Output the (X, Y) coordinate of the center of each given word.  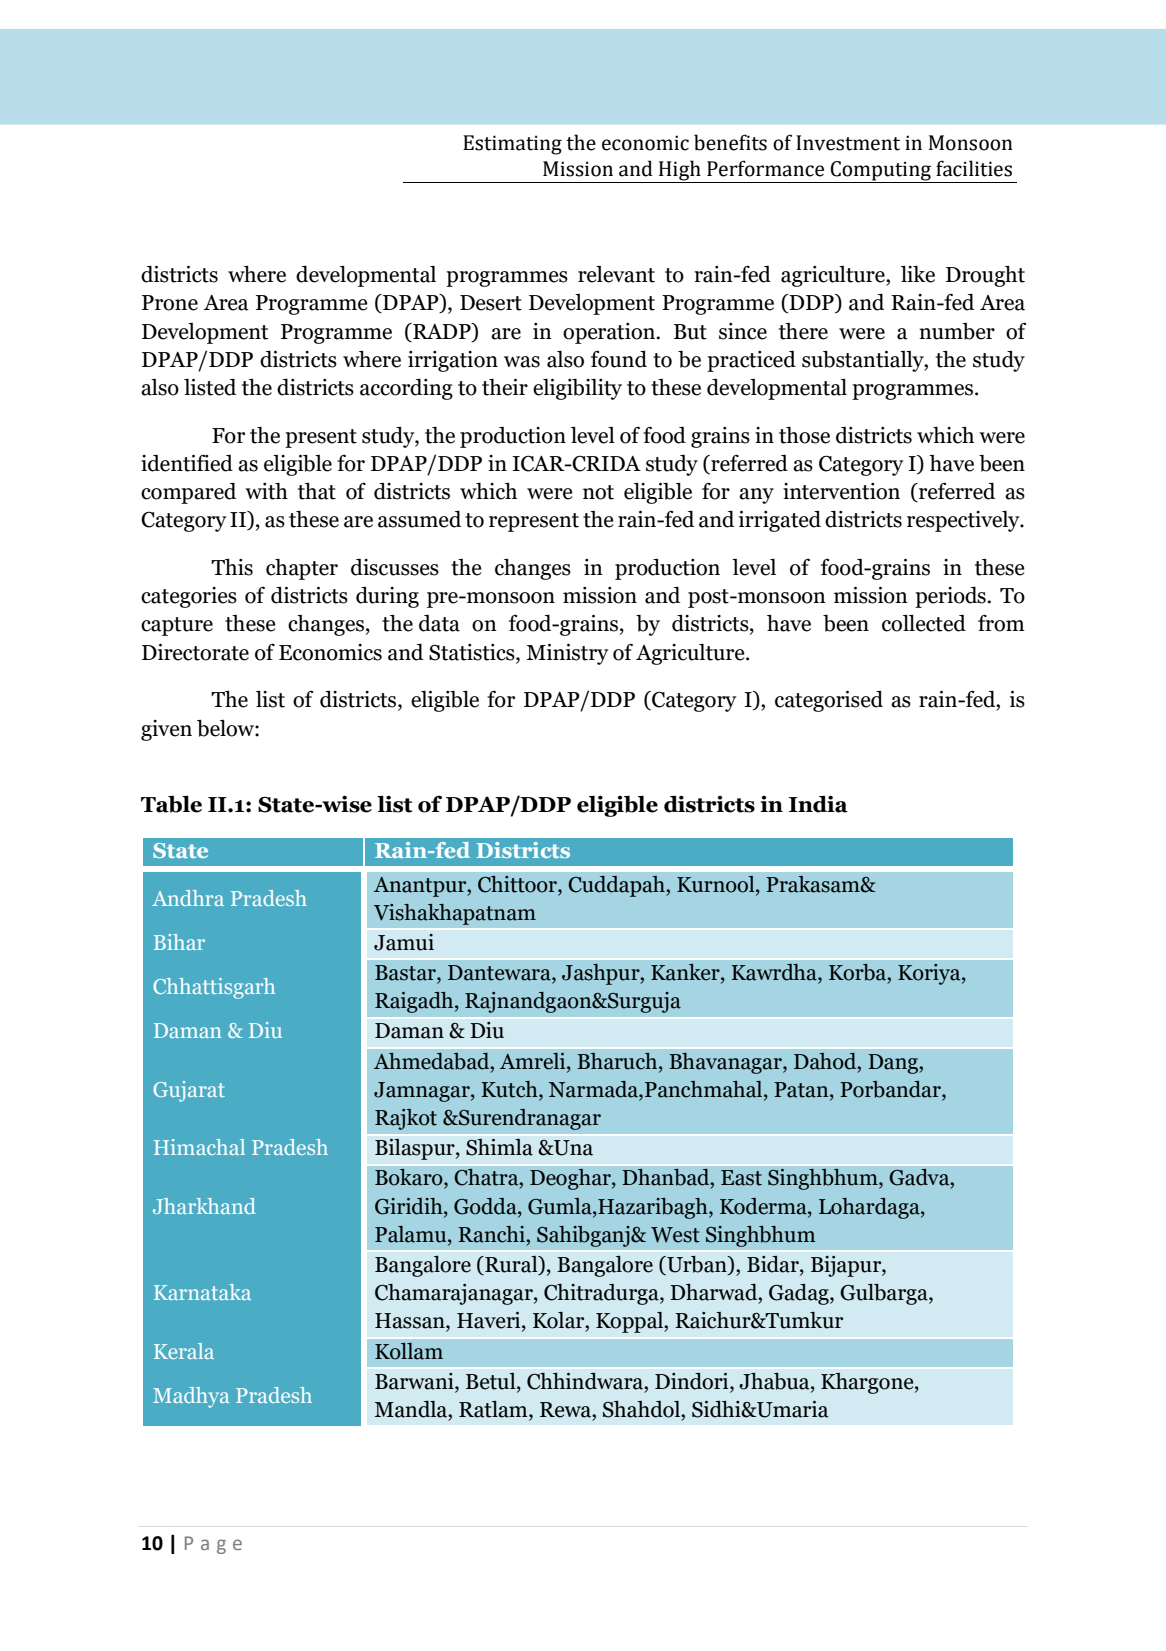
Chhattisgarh (214, 988)
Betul (492, 1381)
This (232, 567)
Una (572, 1148)
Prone (170, 303)
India (818, 804)
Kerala (184, 1351)
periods (951, 597)
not (598, 492)
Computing (881, 172)
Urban (697, 1265)
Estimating (512, 145)
